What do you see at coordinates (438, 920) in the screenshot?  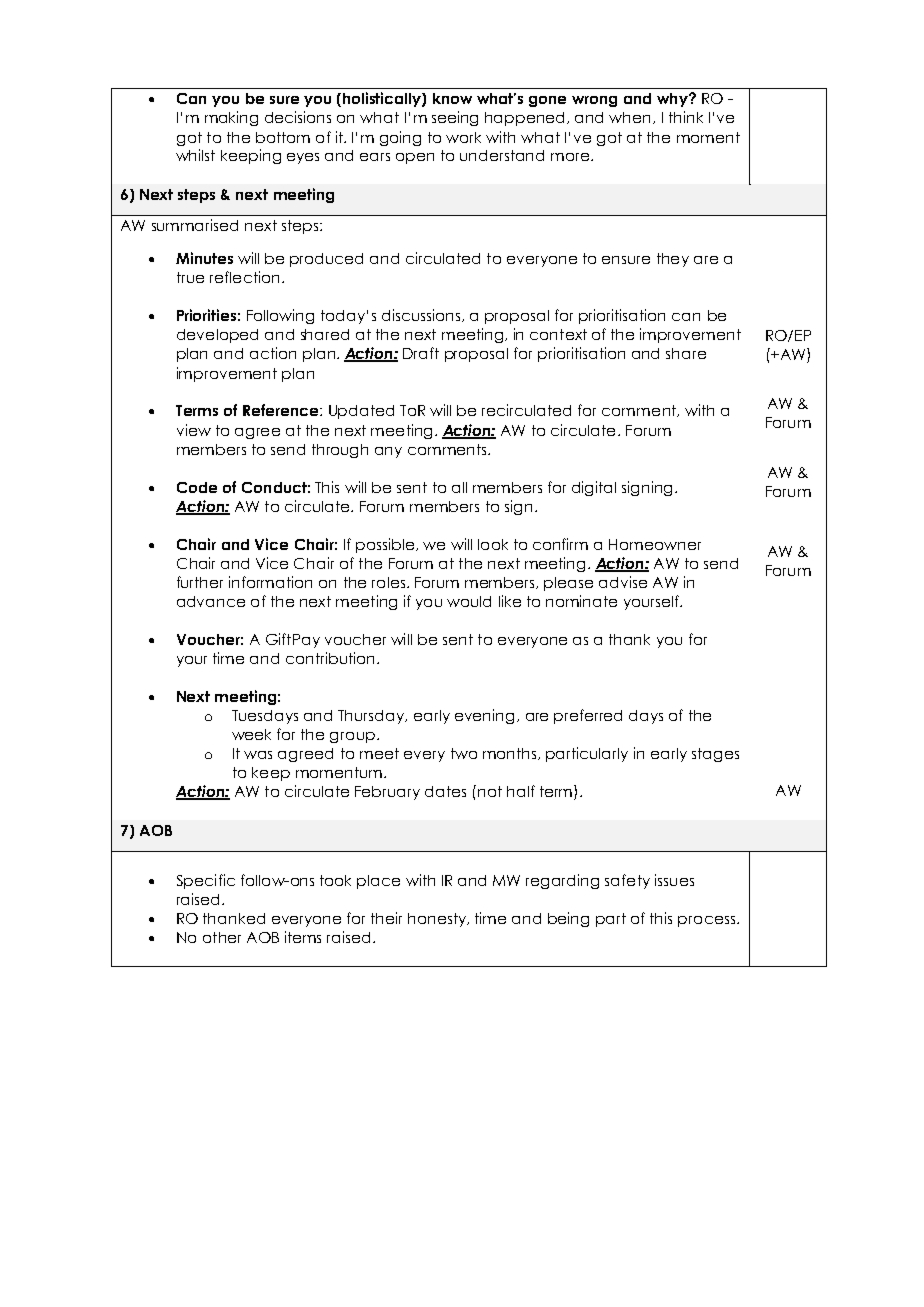 I see `honesty` at bounding box center [438, 920].
